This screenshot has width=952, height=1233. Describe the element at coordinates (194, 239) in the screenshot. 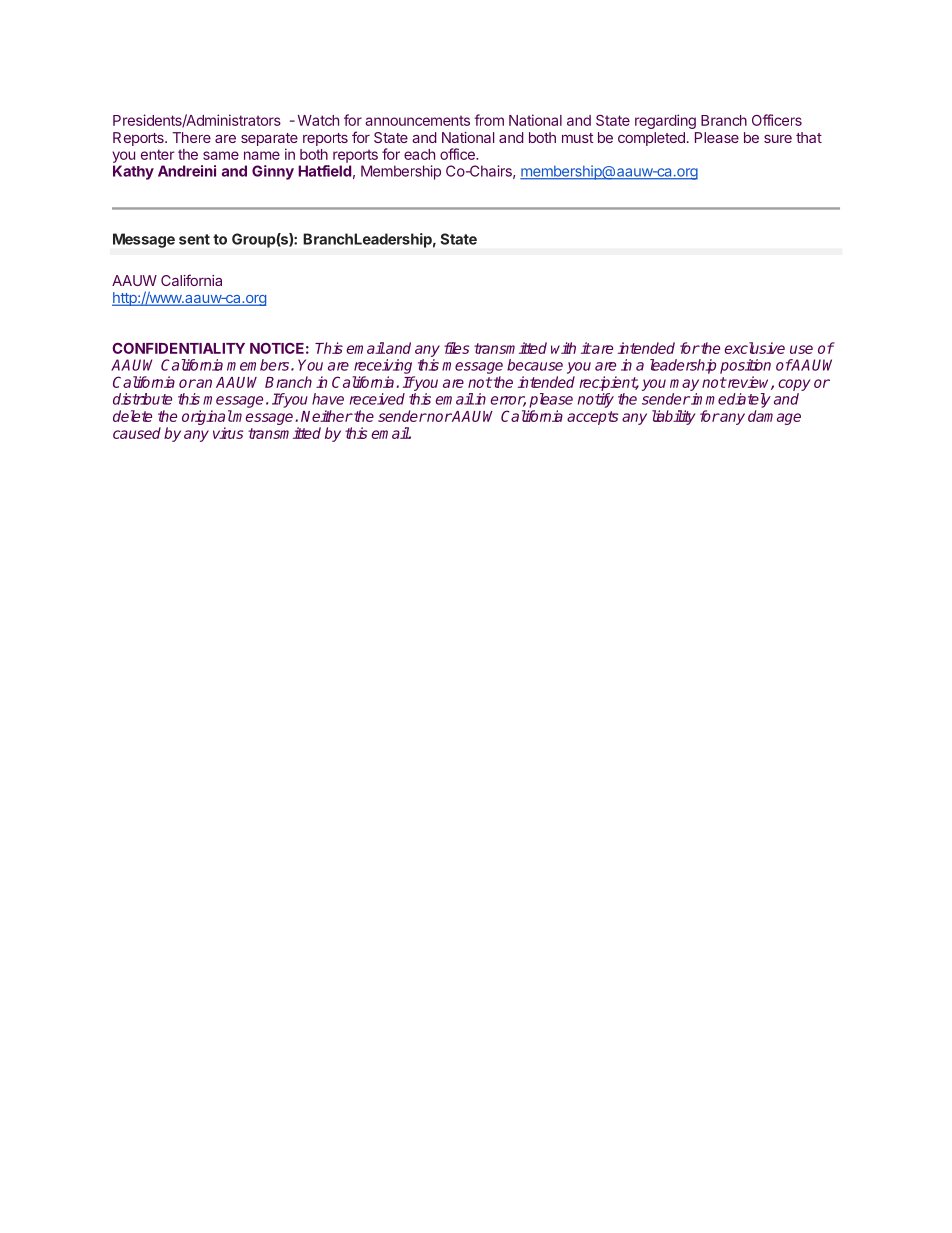

I see `sent` at that location.
